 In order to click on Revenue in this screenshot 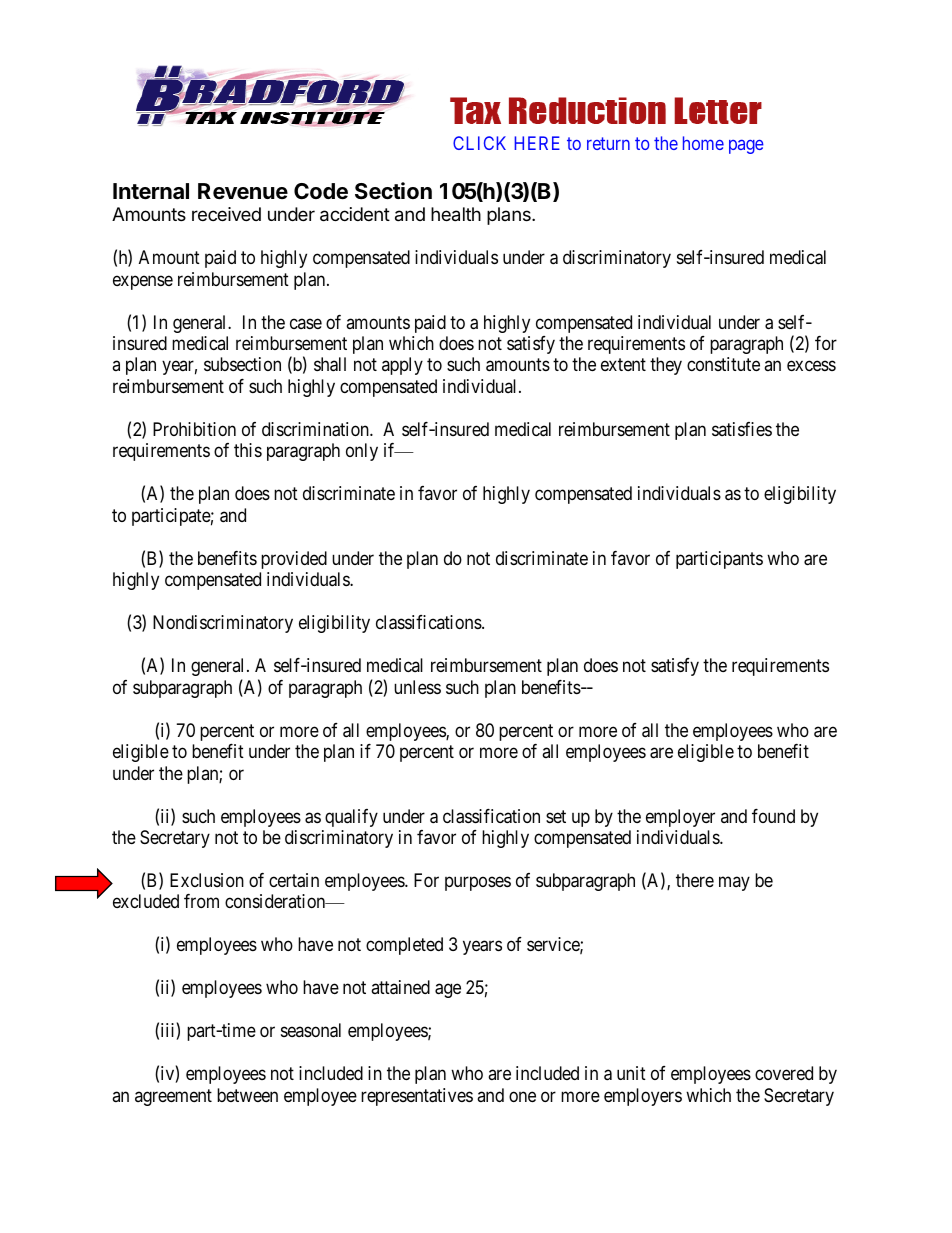, I will do `click(243, 191)`.
